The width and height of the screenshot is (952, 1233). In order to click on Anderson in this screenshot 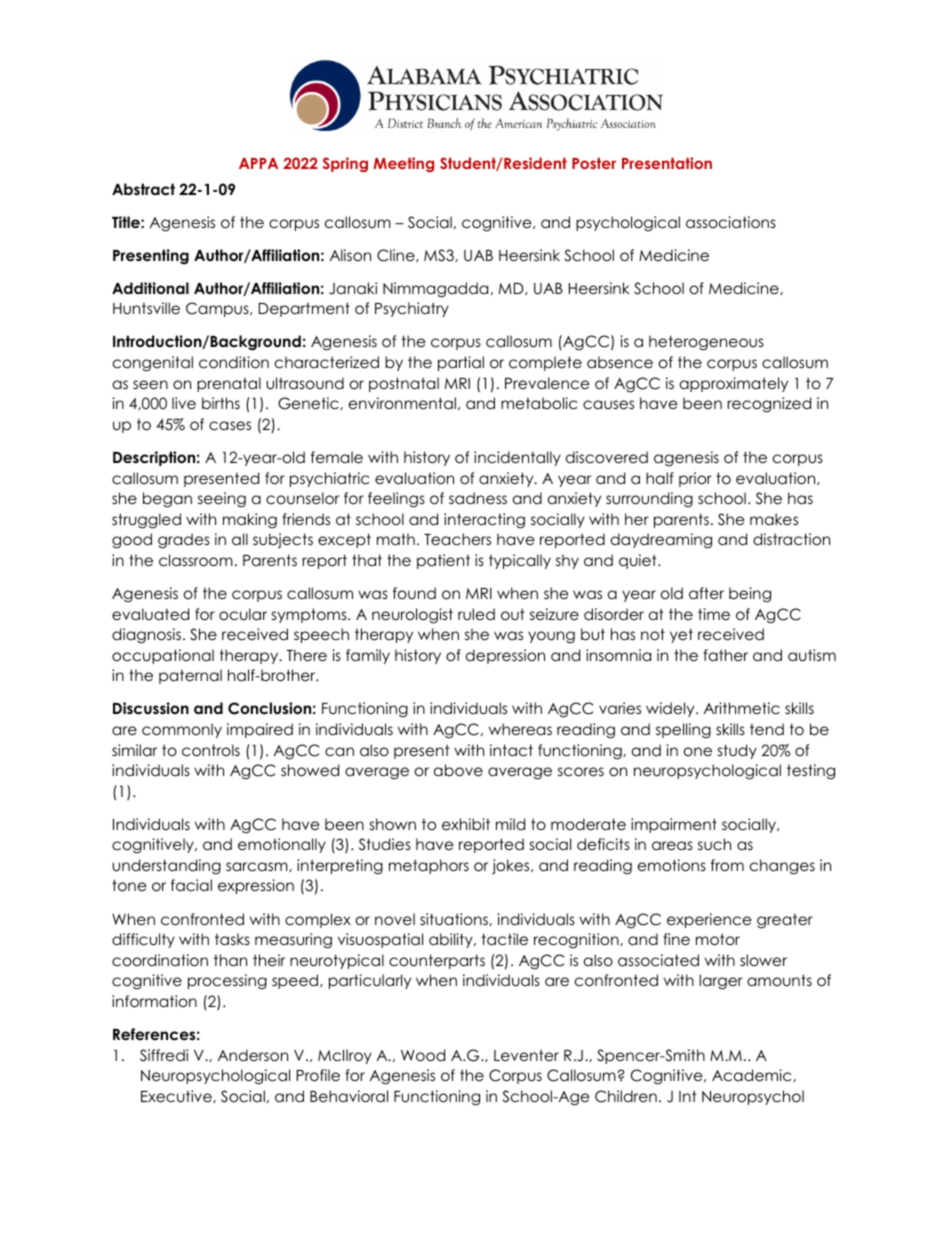, I will do `click(253, 1055)`.
